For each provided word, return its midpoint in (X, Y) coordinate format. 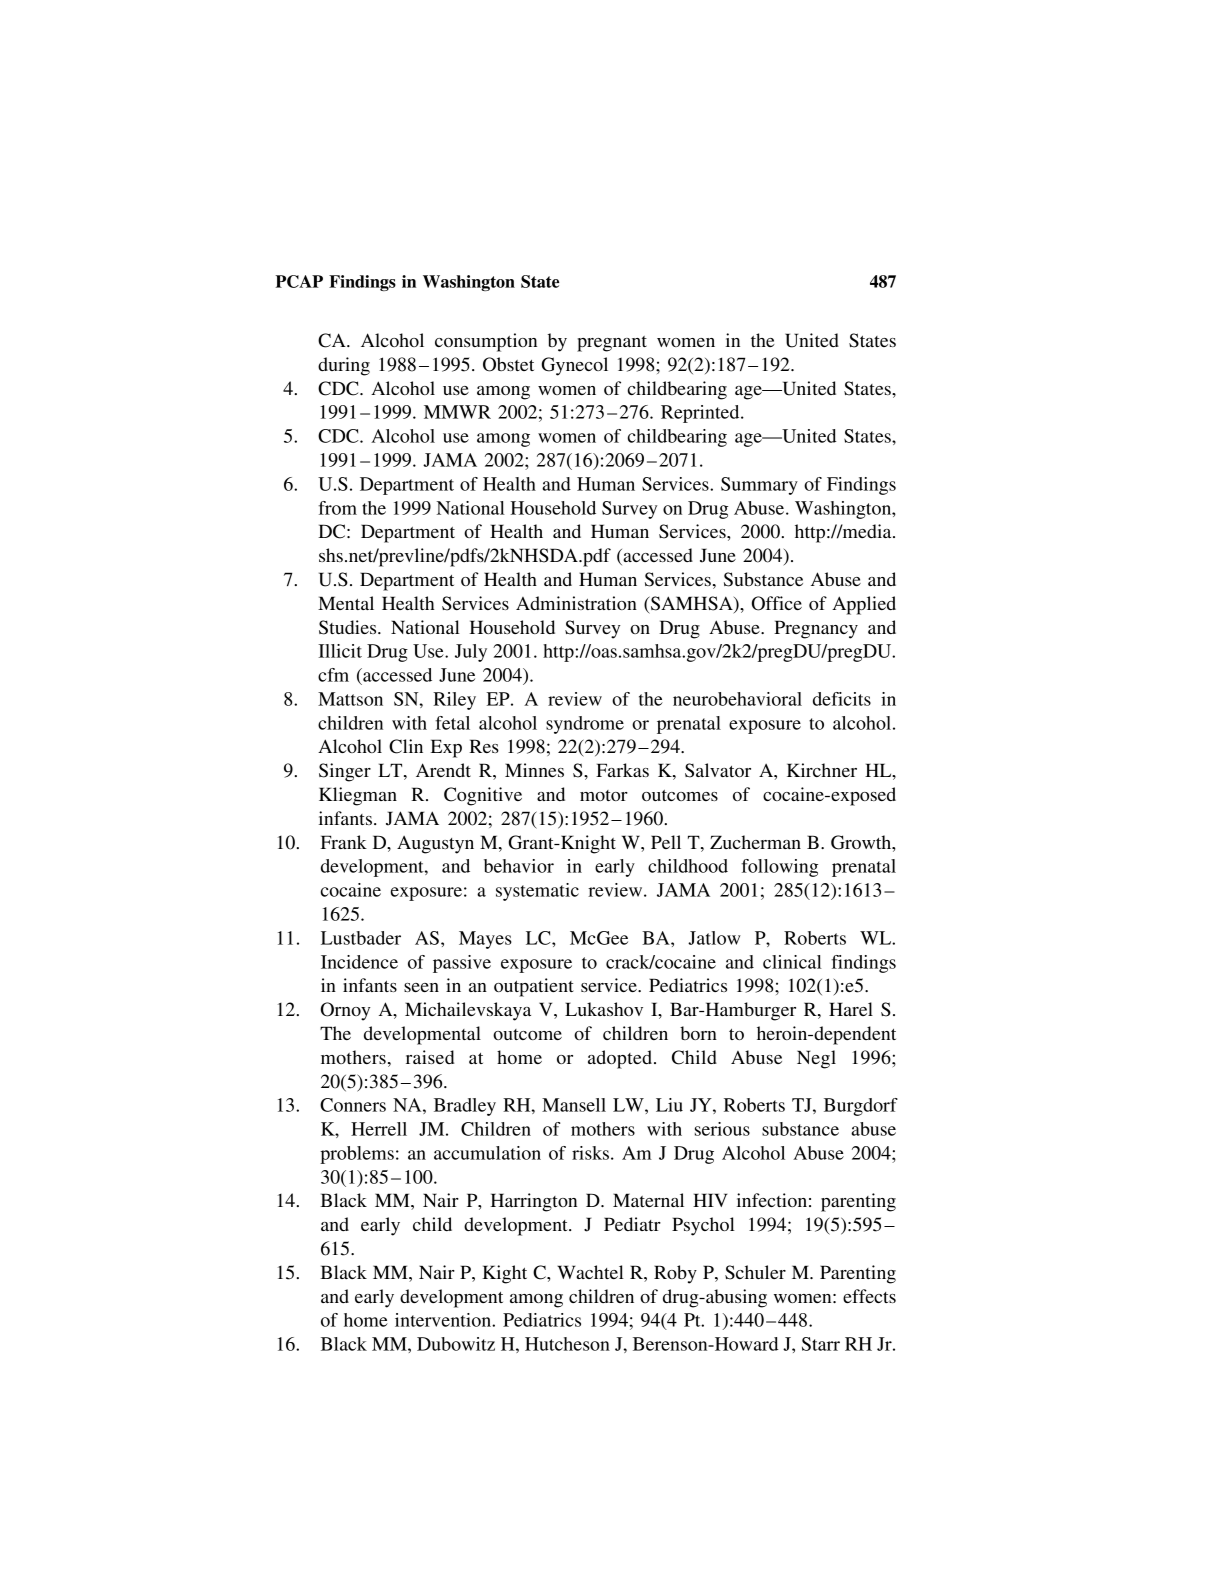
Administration (576, 603)
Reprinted (701, 414)
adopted (621, 1059)
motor (604, 795)
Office (777, 603)
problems (357, 1155)
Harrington (533, 1202)
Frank (344, 842)
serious (722, 1129)
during (344, 366)
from (337, 508)
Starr (821, 1344)
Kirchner (822, 770)
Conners (353, 1105)
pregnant (612, 344)
